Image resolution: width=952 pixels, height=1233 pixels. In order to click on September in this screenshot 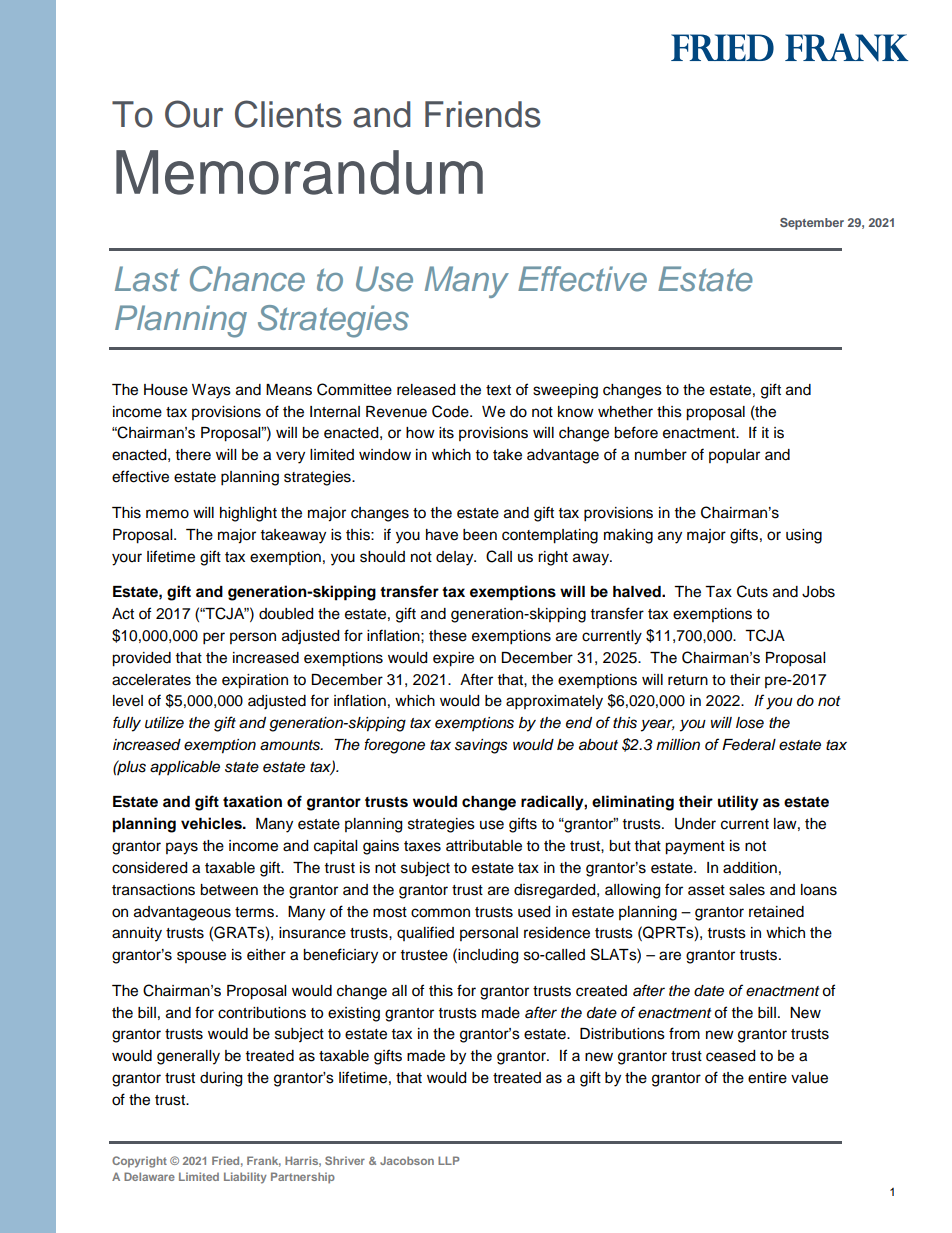, I will do `click(812, 224)`.
